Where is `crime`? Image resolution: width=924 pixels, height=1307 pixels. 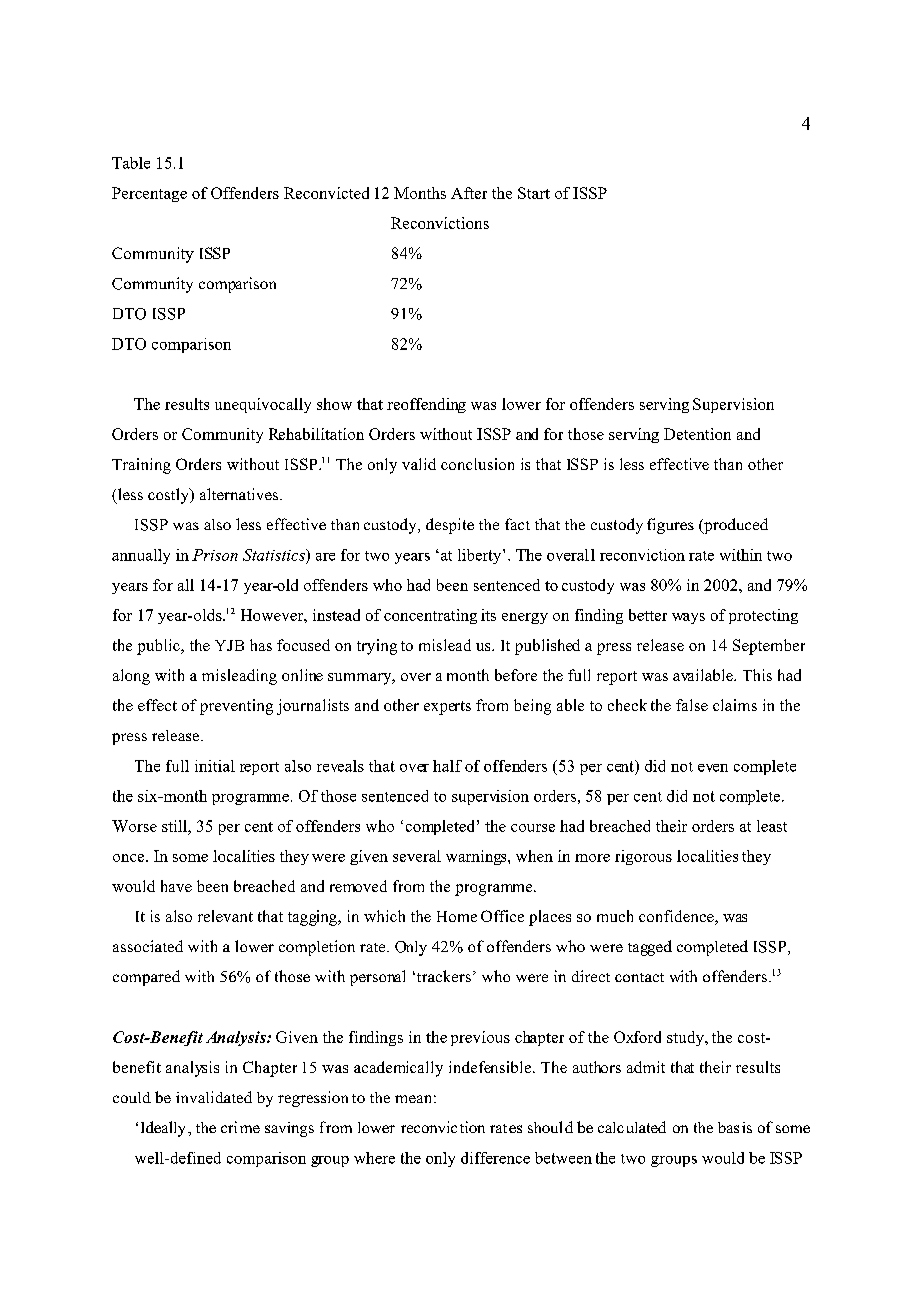
crime is located at coordinates (240, 1127).
